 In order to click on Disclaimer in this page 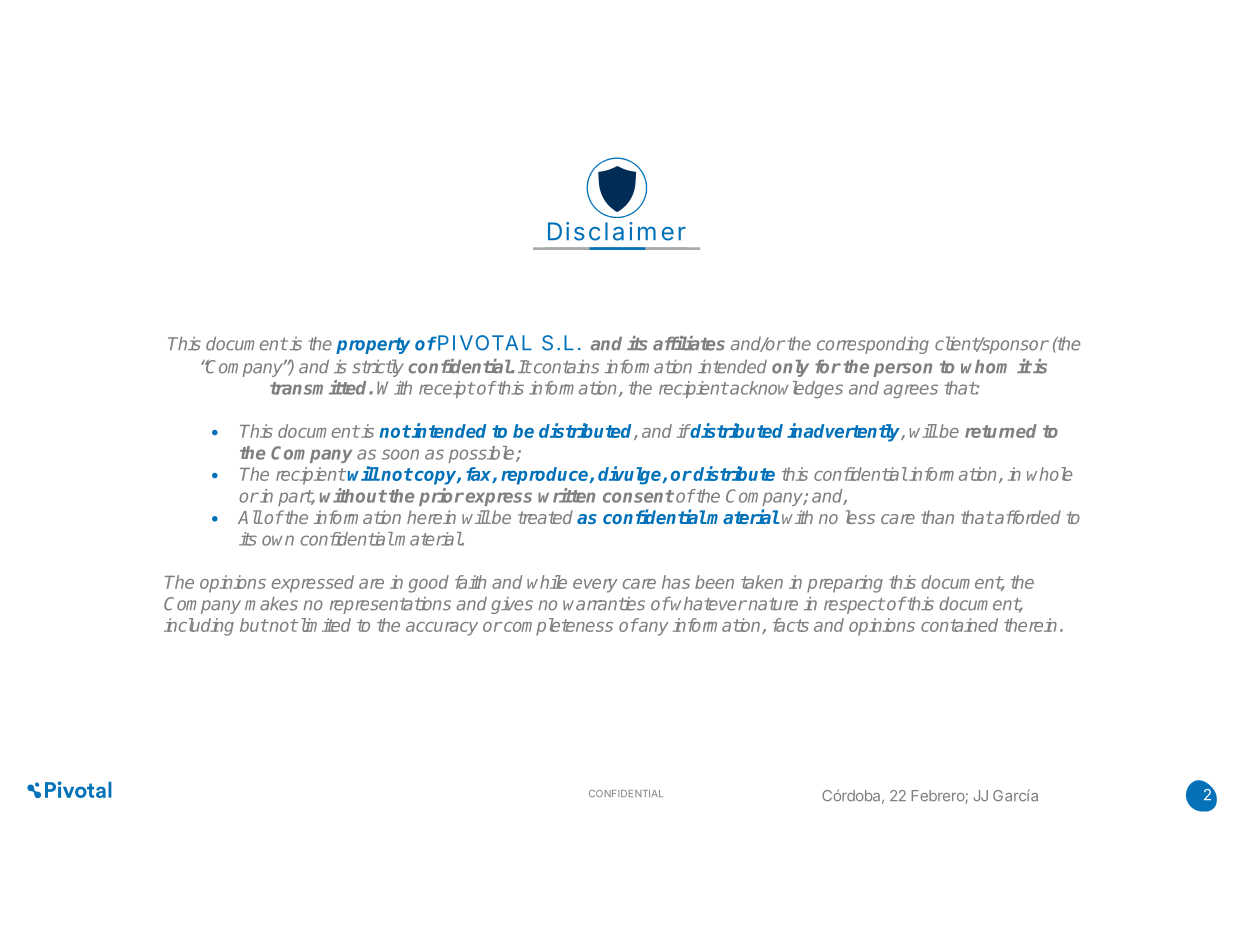, I will do `click(617, 231)`.
